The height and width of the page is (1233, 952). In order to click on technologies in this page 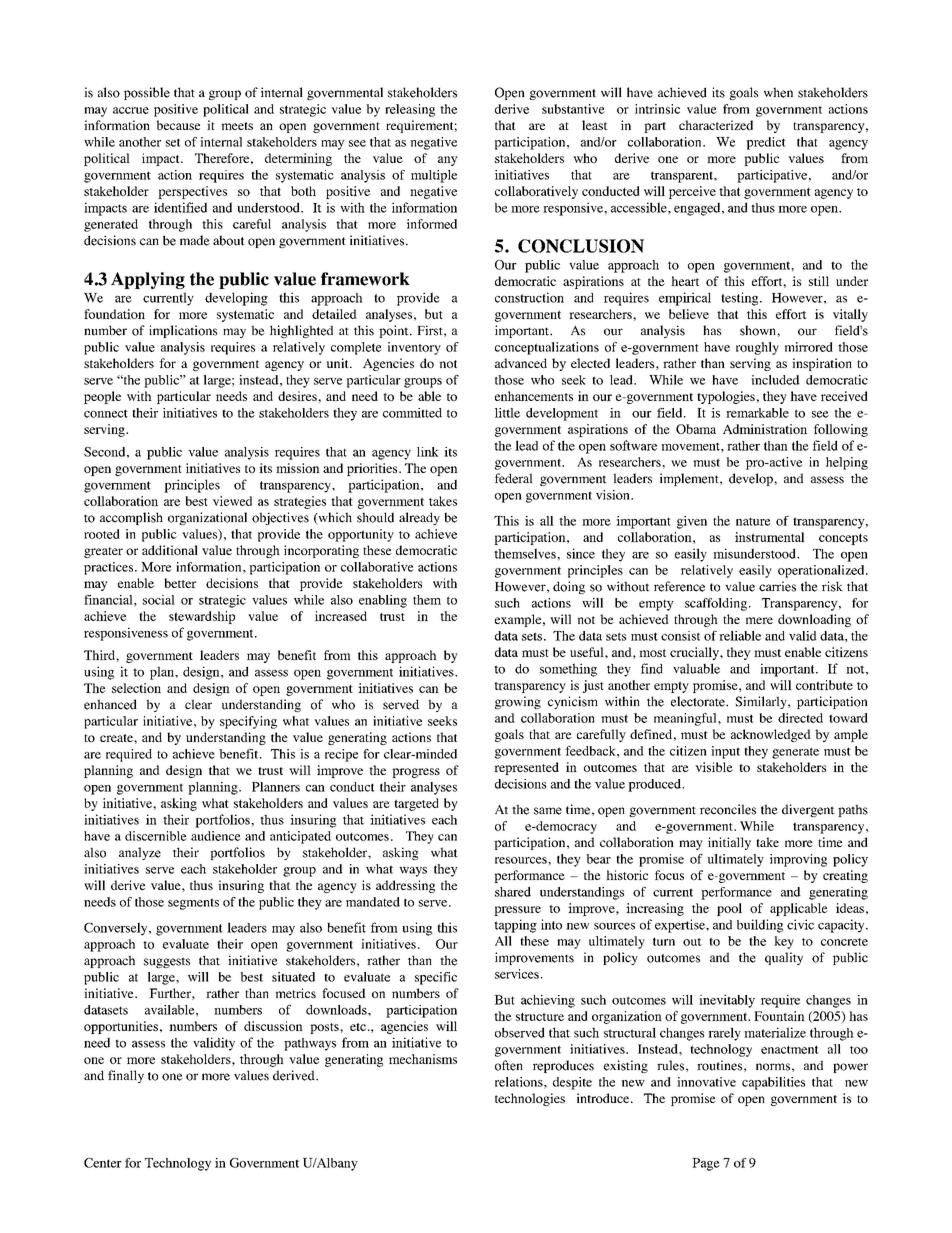, I will do `click(530, 1099)`.
